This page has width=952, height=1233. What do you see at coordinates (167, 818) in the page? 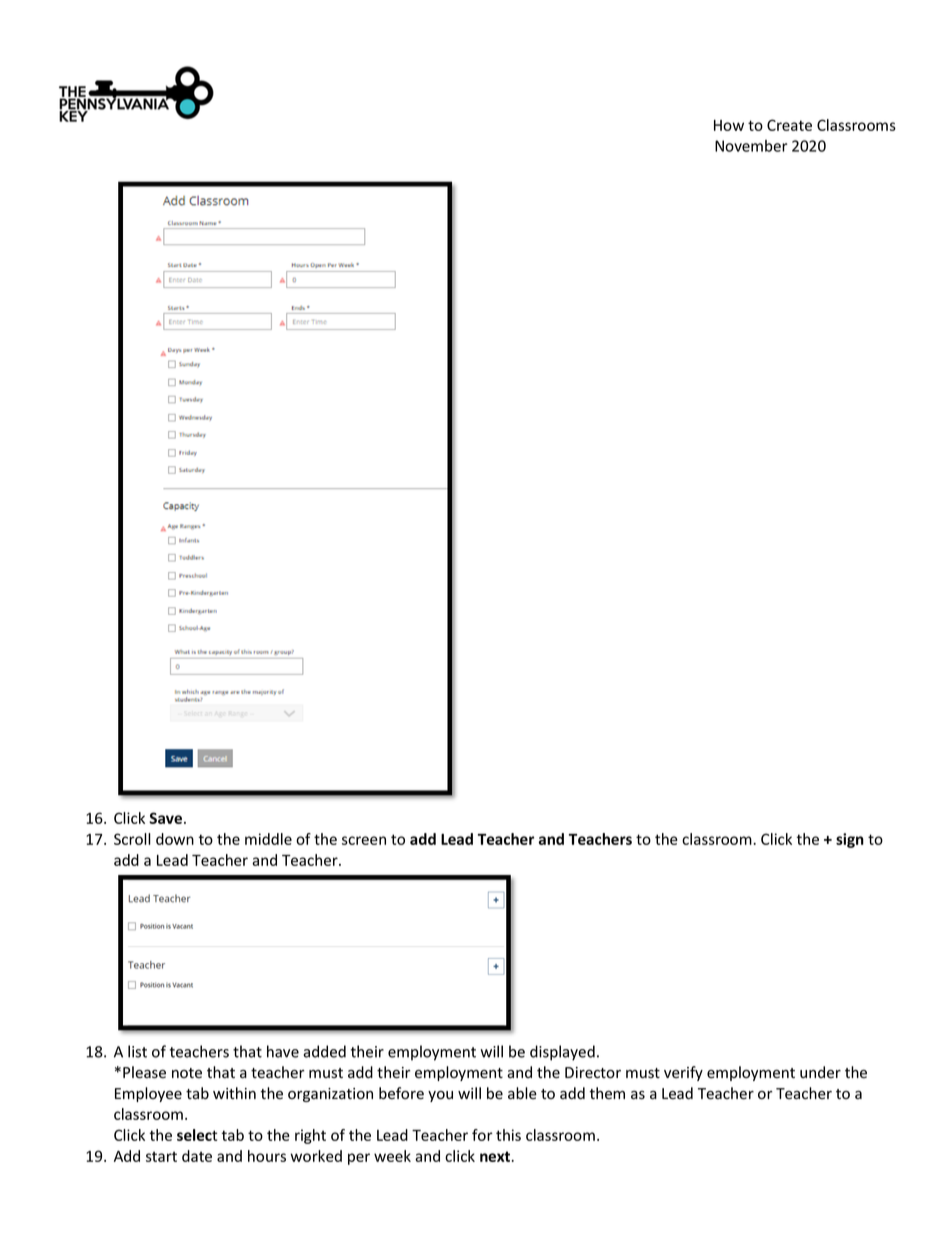
I see `Save` at bounding box center [167, 818].
